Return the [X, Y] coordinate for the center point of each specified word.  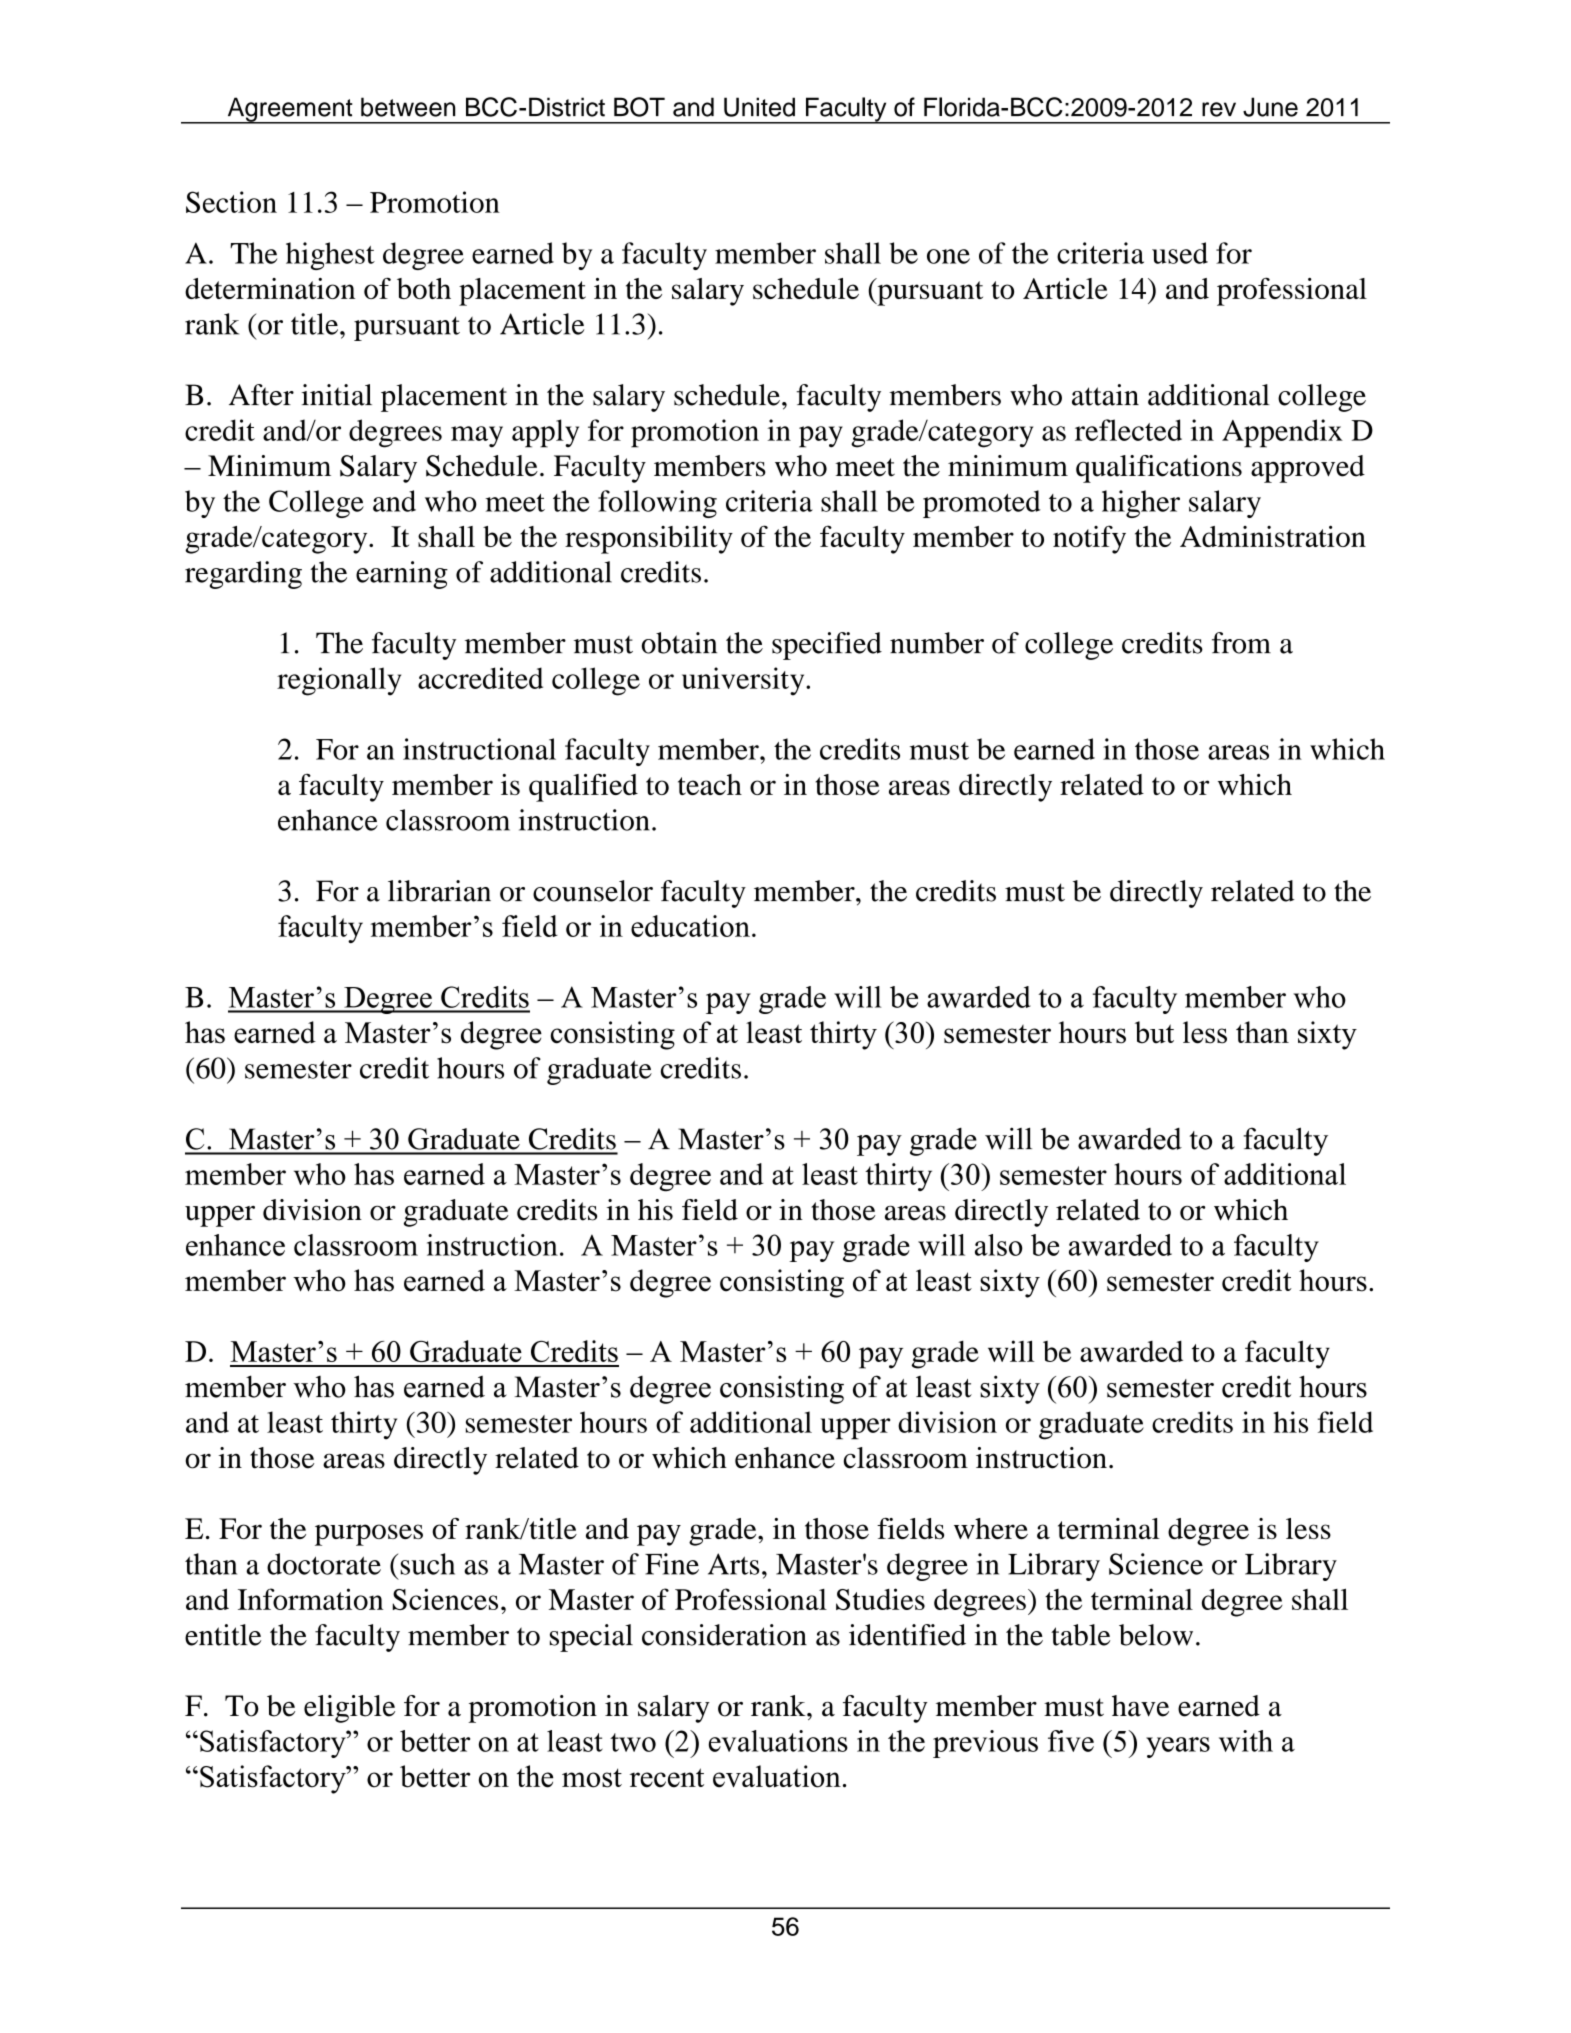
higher [1141, 504]
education [690, 926]
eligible [349, 1709]
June [1270, 107]
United [759, 107]
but [1154, 1032]
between [408, 107]
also [999, 1245]
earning [402, 575]
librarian [439, 891]
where [991, 1528]
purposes [369, 1535]
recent [667, 1778]
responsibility [649, 539]
